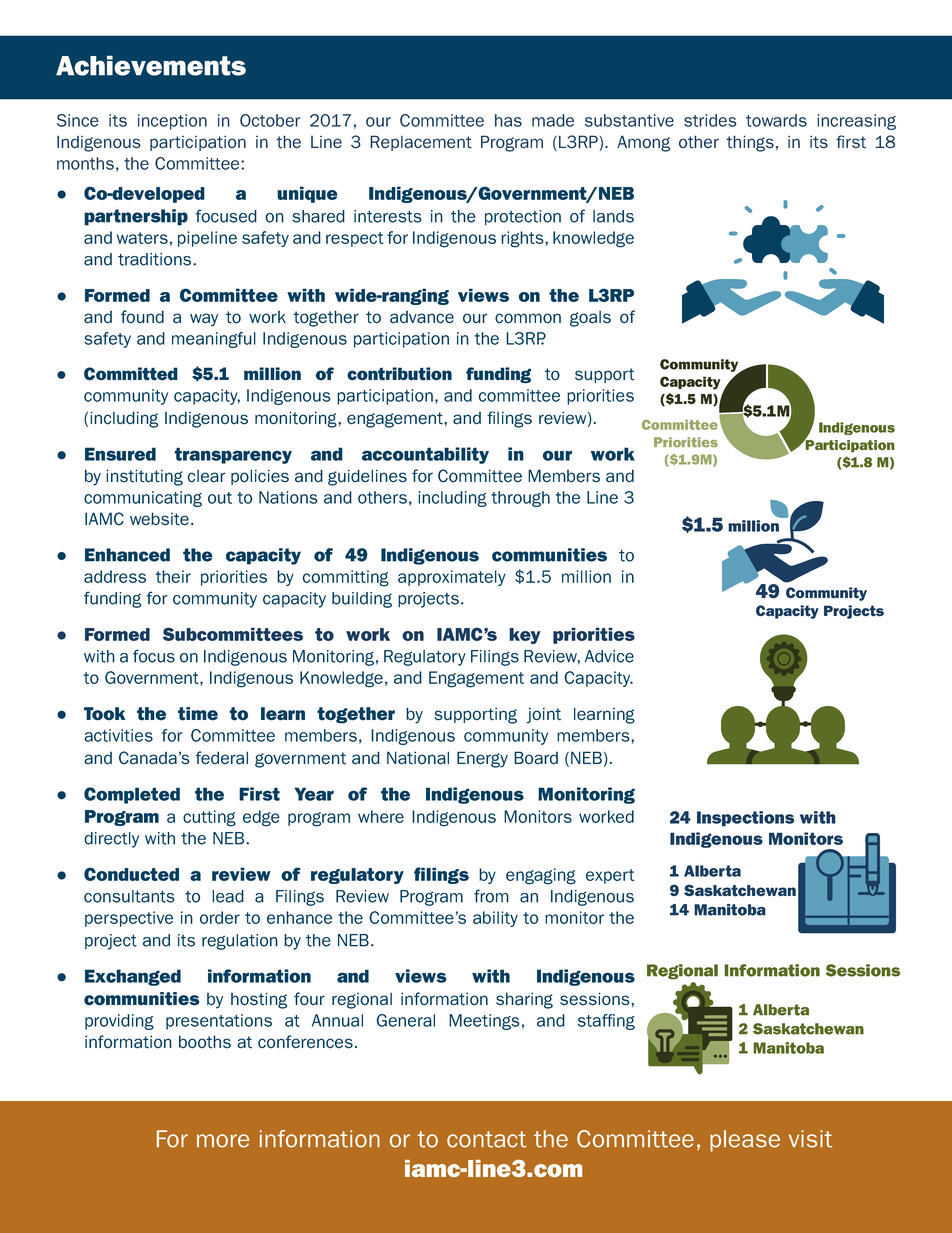 The height and width of the screenshot is (1233, 952). Describe the element at coordinates (508, 120) in the screenshot. I see `has` at that location.
